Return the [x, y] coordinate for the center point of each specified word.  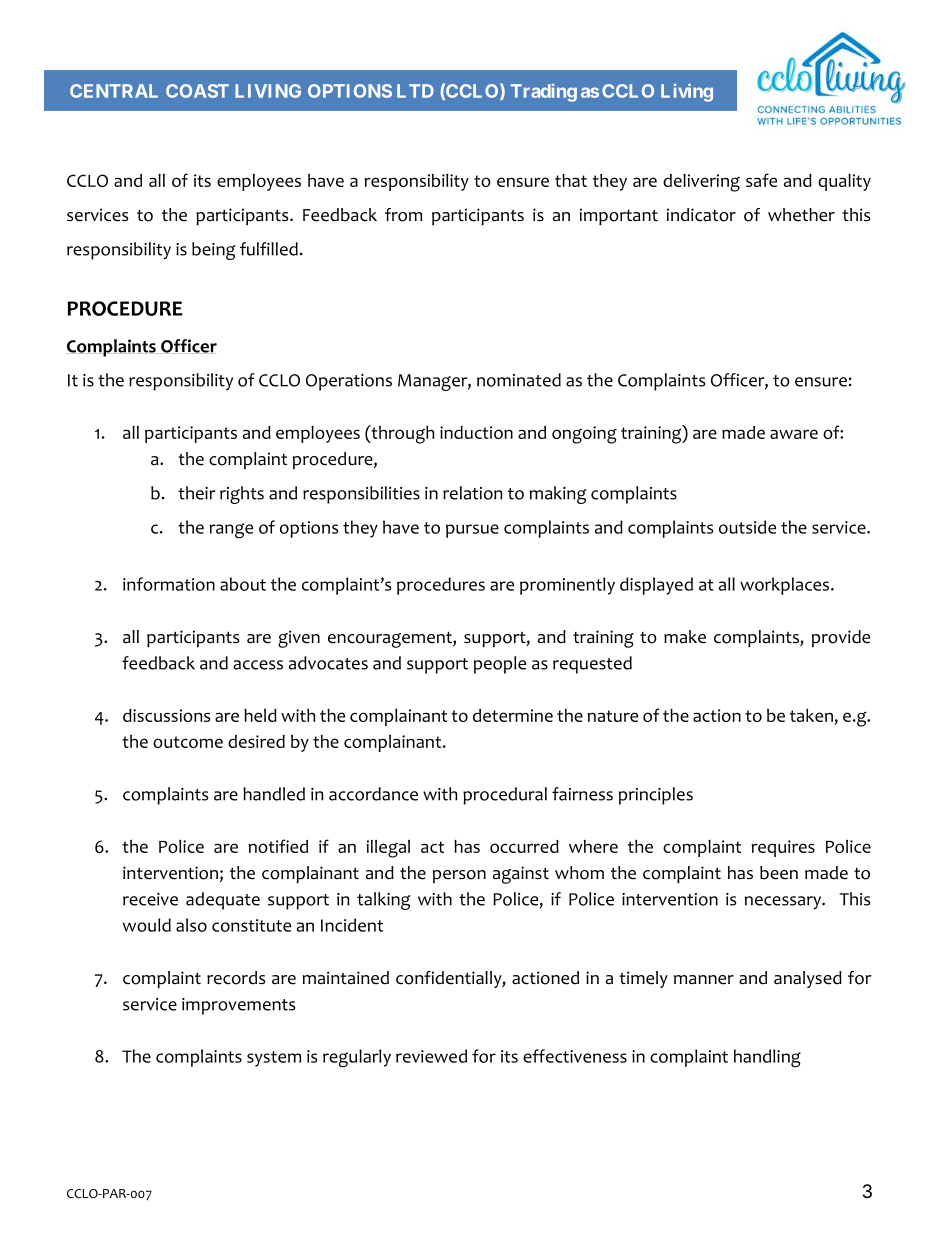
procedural [505, 796]
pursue [472, 531]
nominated [519, 380]
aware [794, 434]
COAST [197, 91]
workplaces [786, 586]
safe [761, 180]
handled [274, 794]
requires [783, 848]
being [213, 251]
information [169, 584]
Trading [544, 92]
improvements [238, 1006]
